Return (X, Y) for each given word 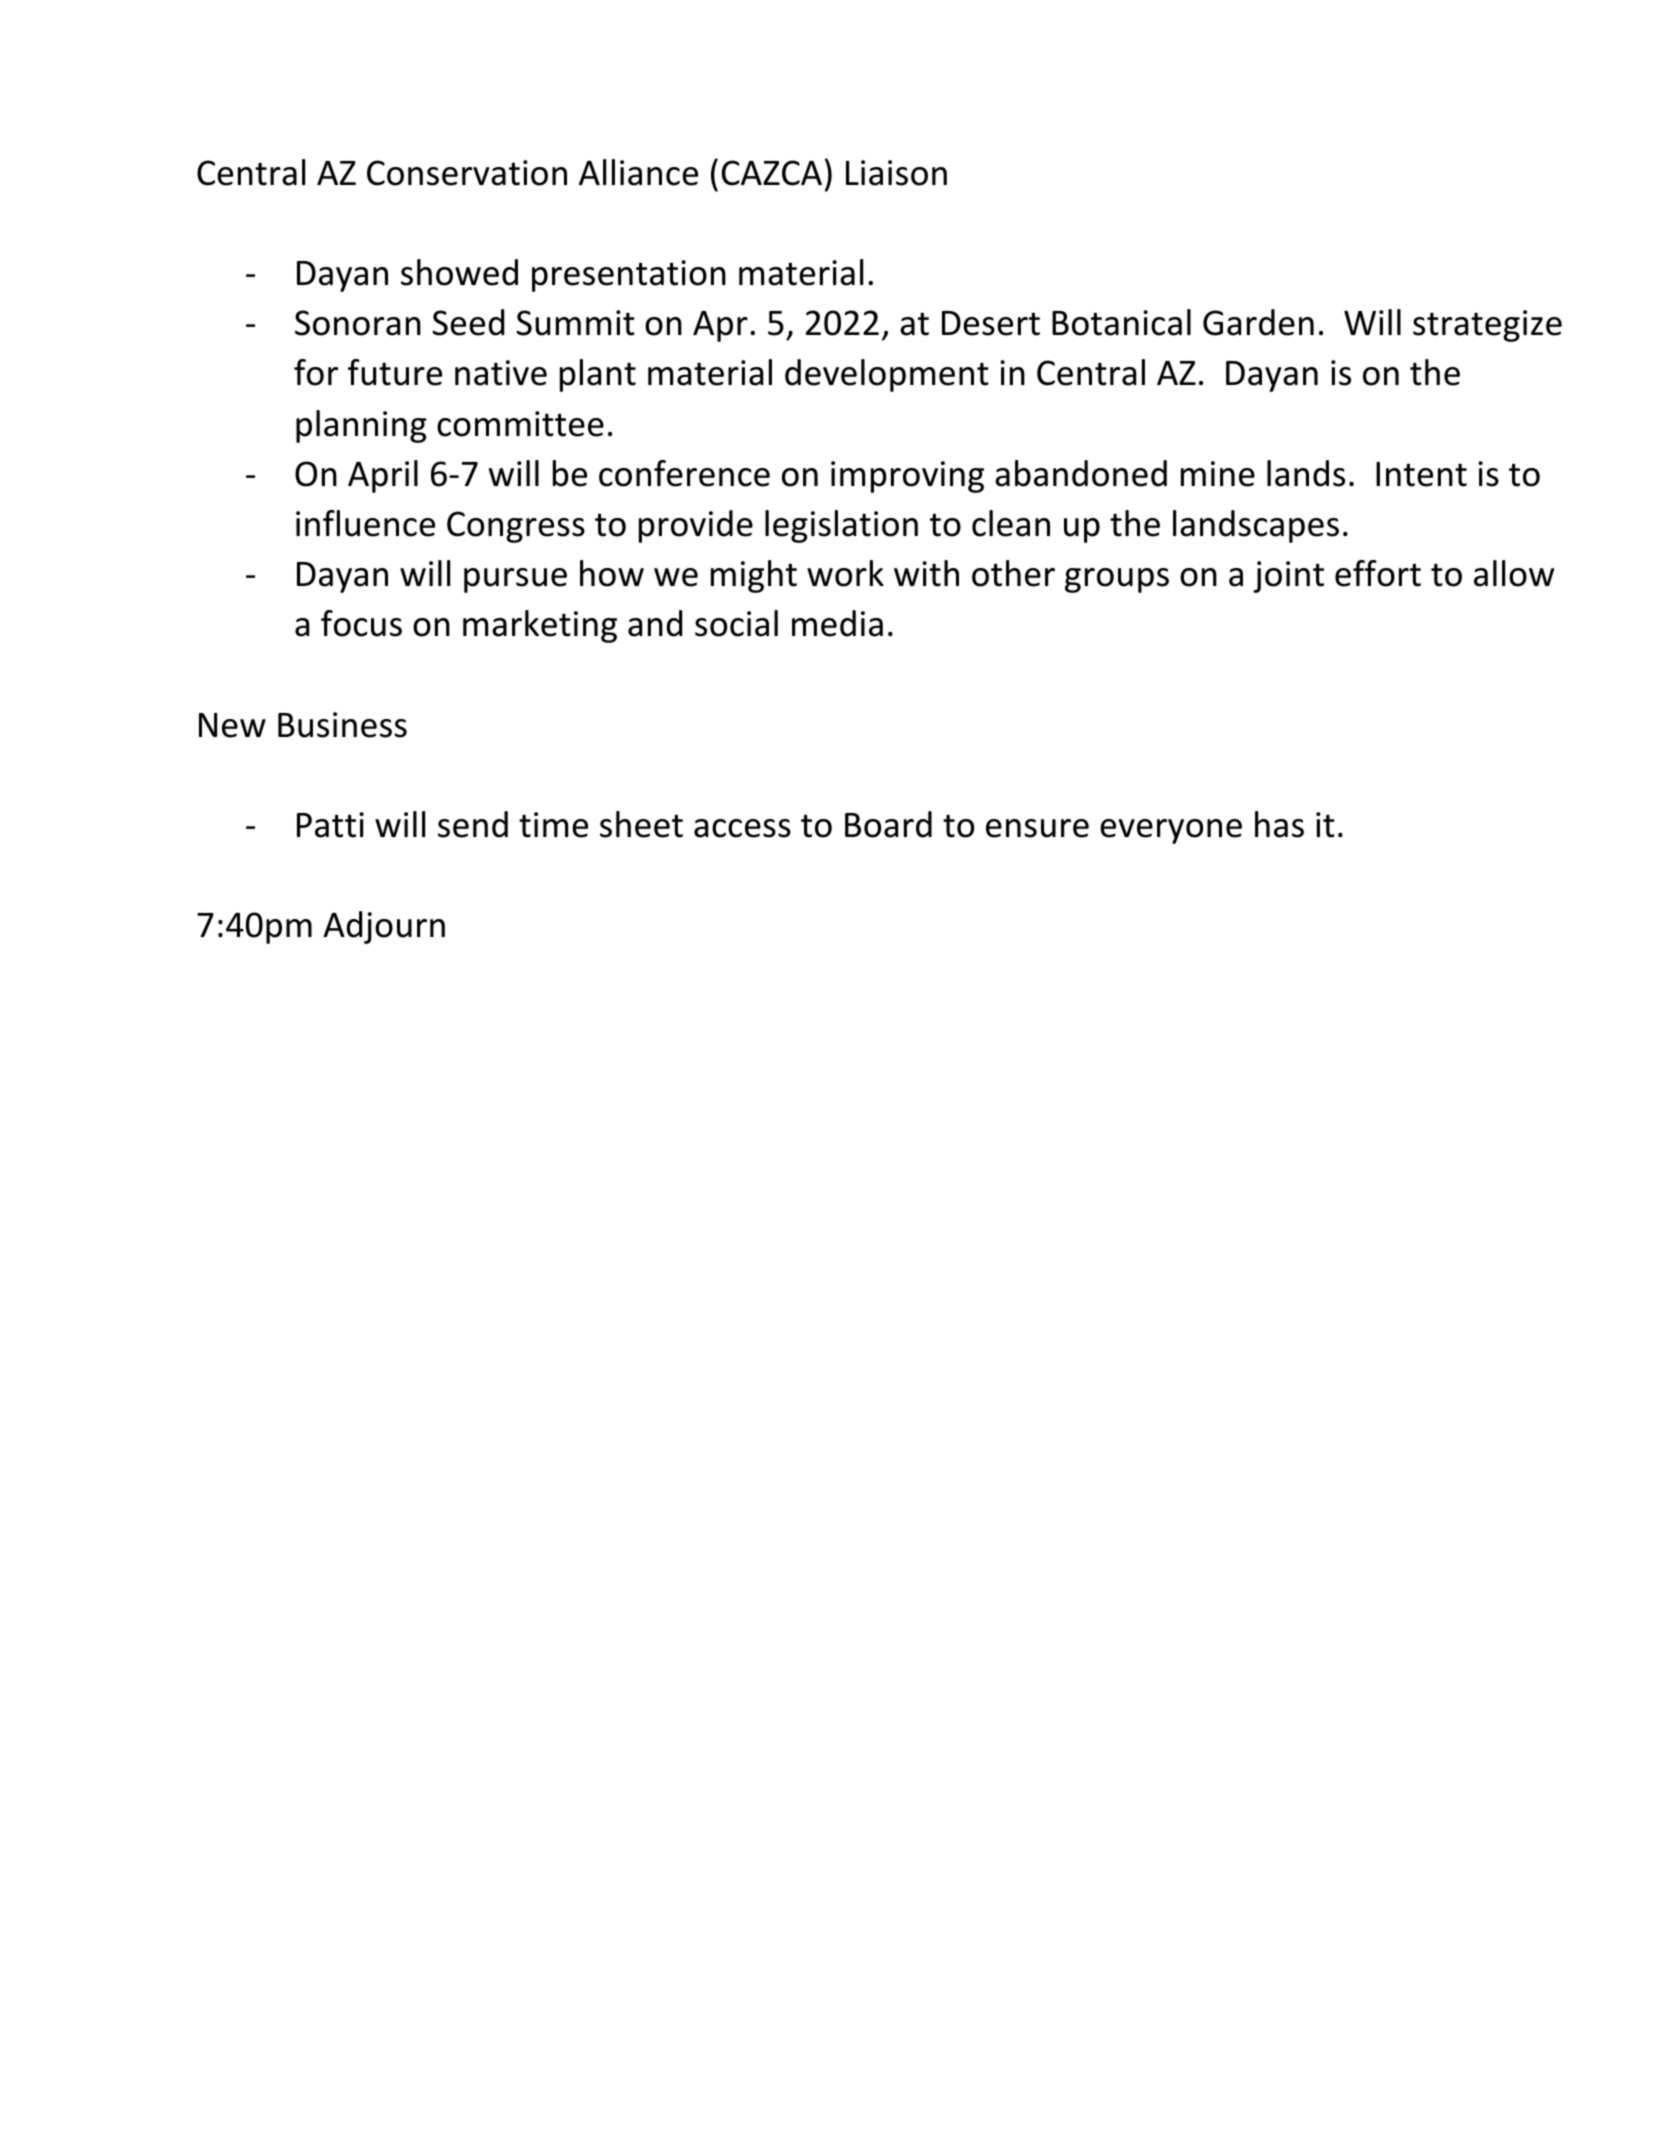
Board (888, 824)
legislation (841, 526)
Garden (1258, 322)
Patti (330, 825)
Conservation (467, 173)
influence (365, 523)
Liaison (896, 173)
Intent (1421, 474)
